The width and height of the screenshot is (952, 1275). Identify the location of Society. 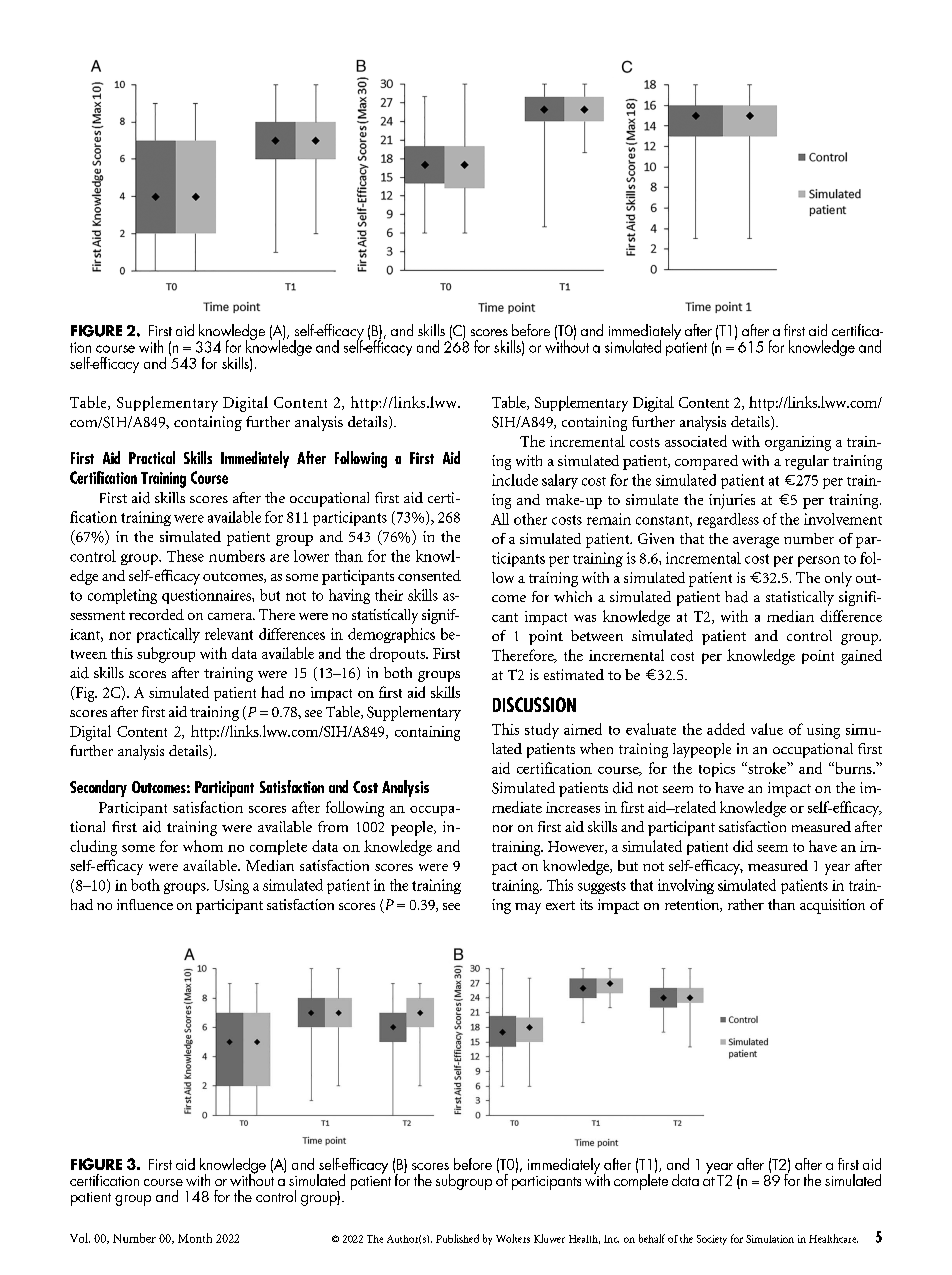
(712, 1240).
